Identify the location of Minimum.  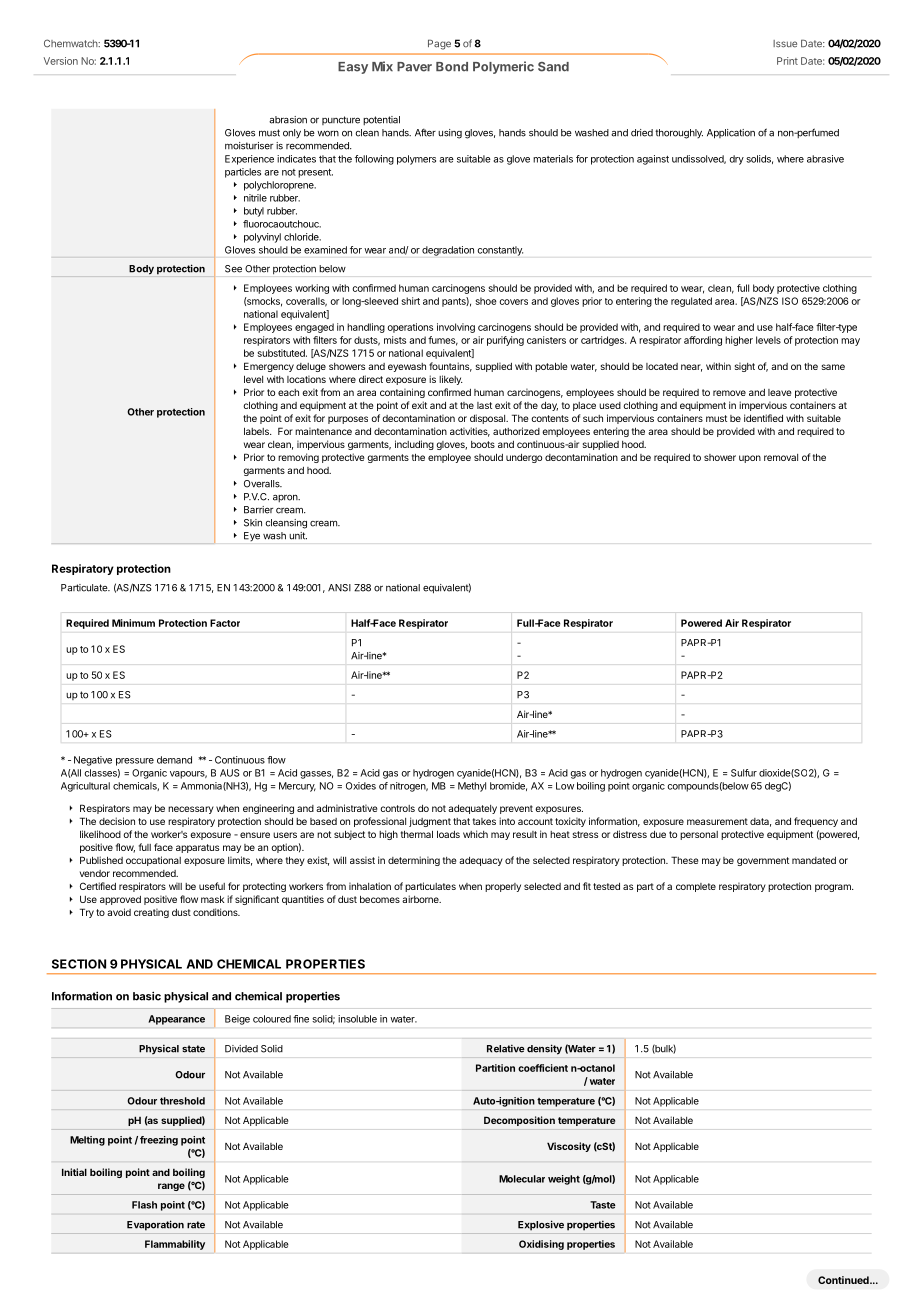
(133, 623).
